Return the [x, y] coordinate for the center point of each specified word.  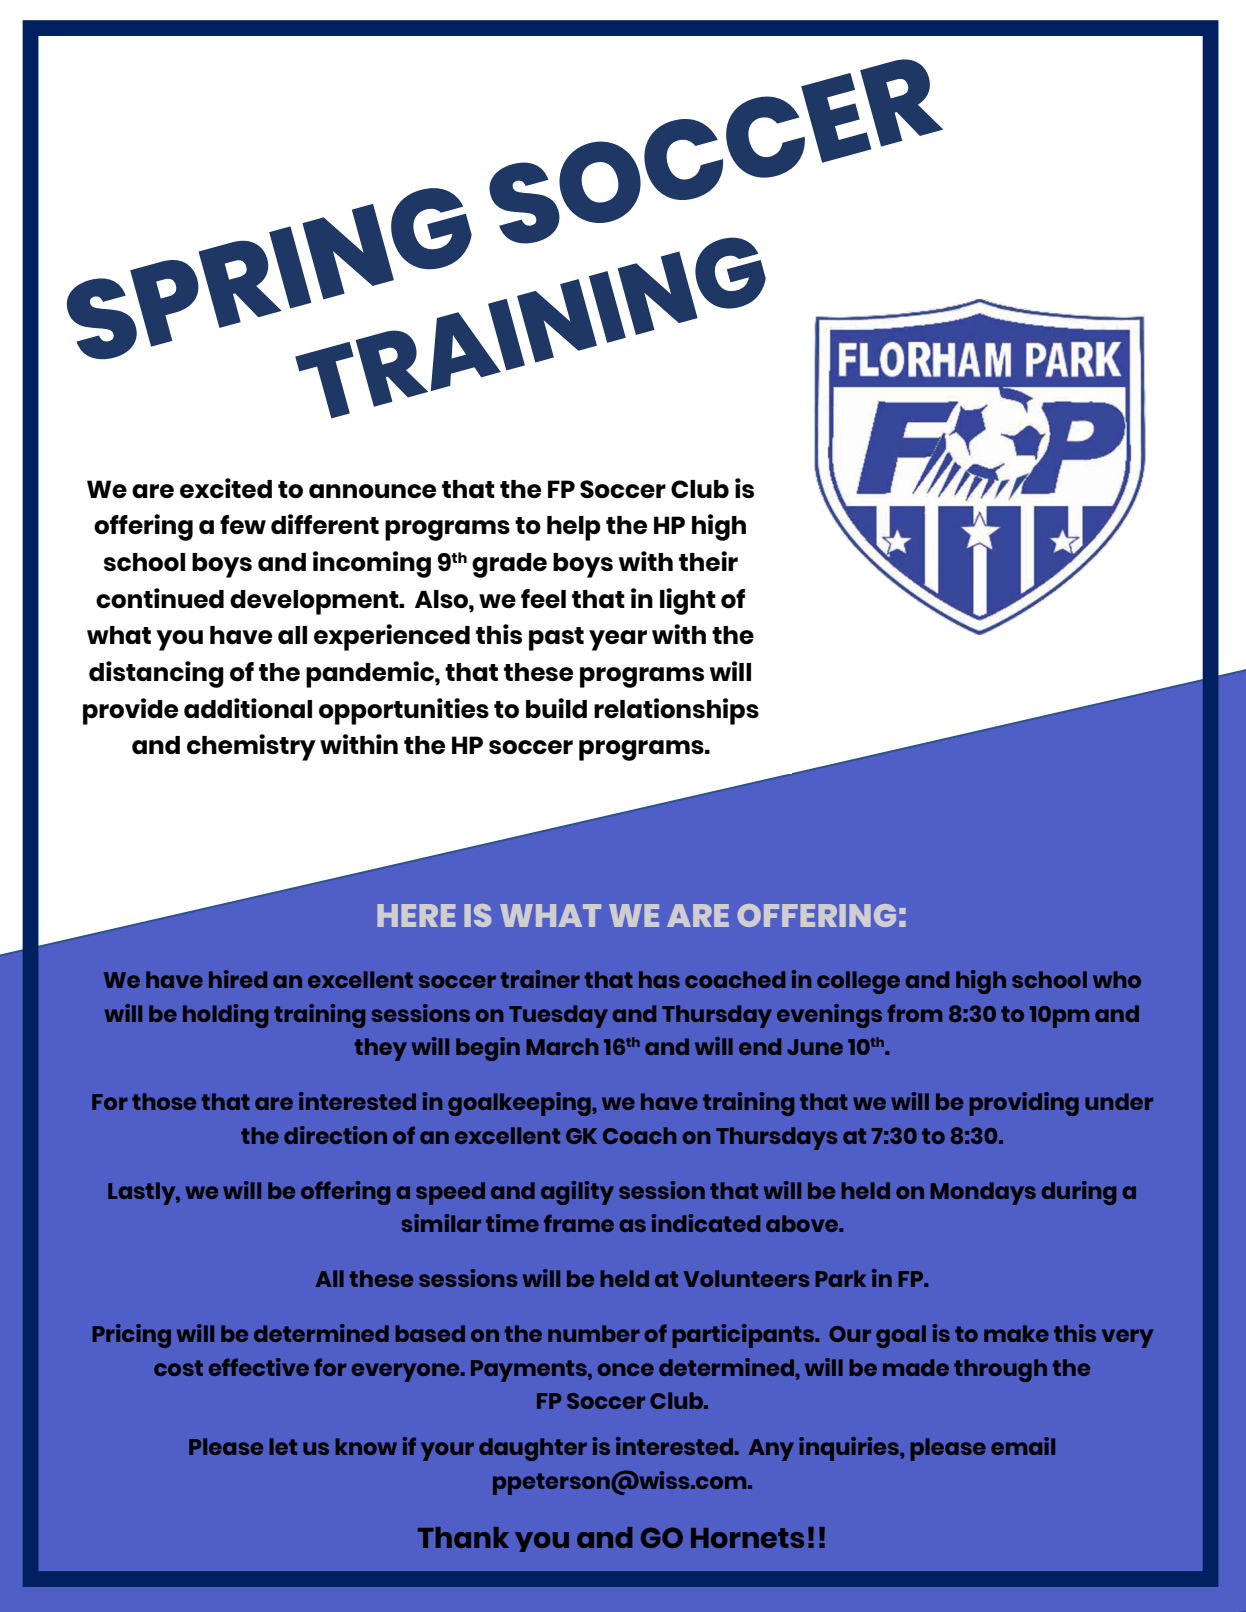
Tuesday [558, 1016]
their [708, 561]
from [914, 1013]
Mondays [983, 1193]
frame [579, 1223]
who [1117, 979]
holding [225, 1016]
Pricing [132, 1336]
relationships [676, 711]
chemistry [251, 747]
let [283, 1446]
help [574, 528]
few [243, 524]
